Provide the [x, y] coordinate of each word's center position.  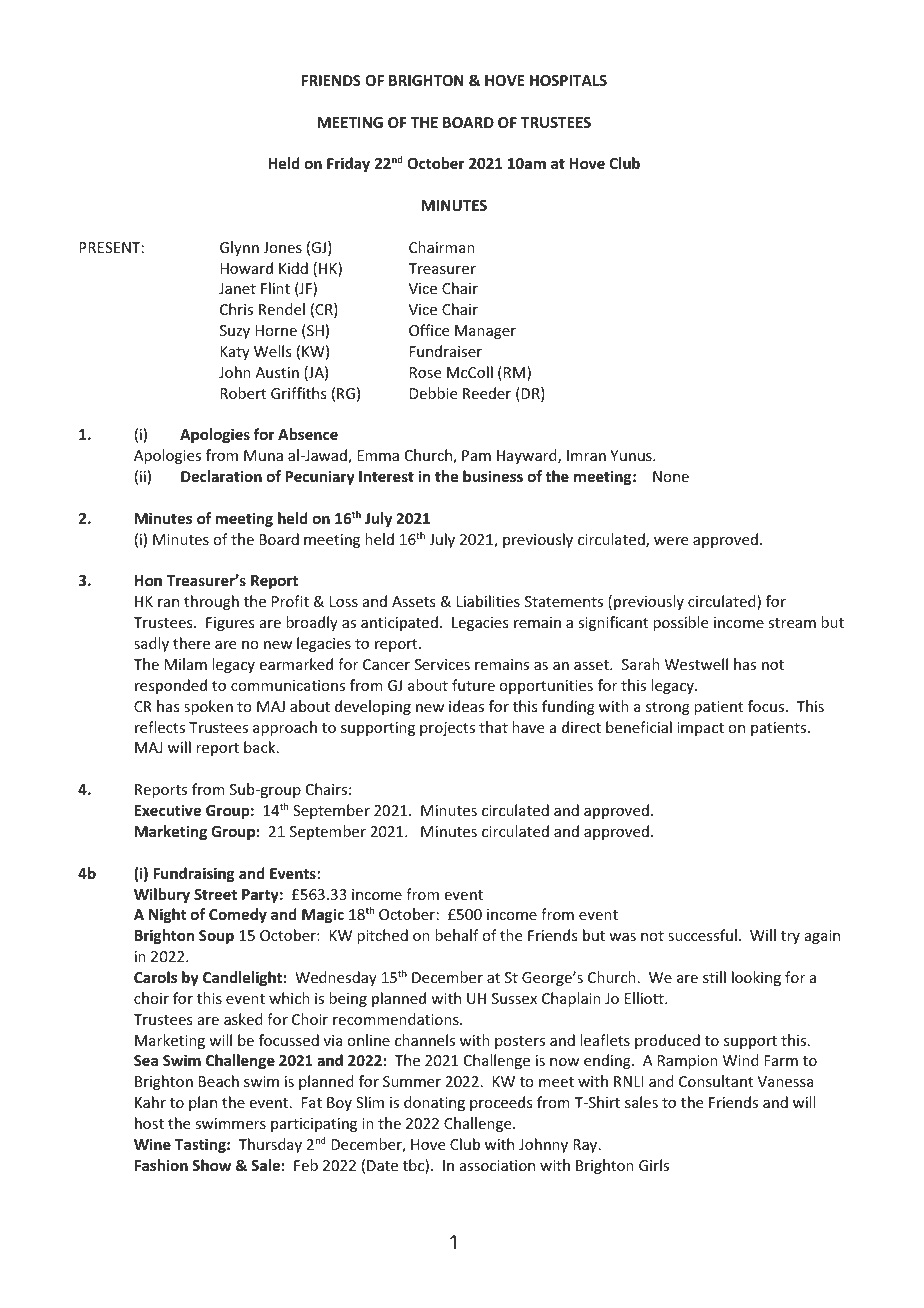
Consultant [716, 1081]
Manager [485, 332]
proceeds [501, 1103]
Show [211, 1165]
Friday [348, 164]
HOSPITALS [568, 80]
